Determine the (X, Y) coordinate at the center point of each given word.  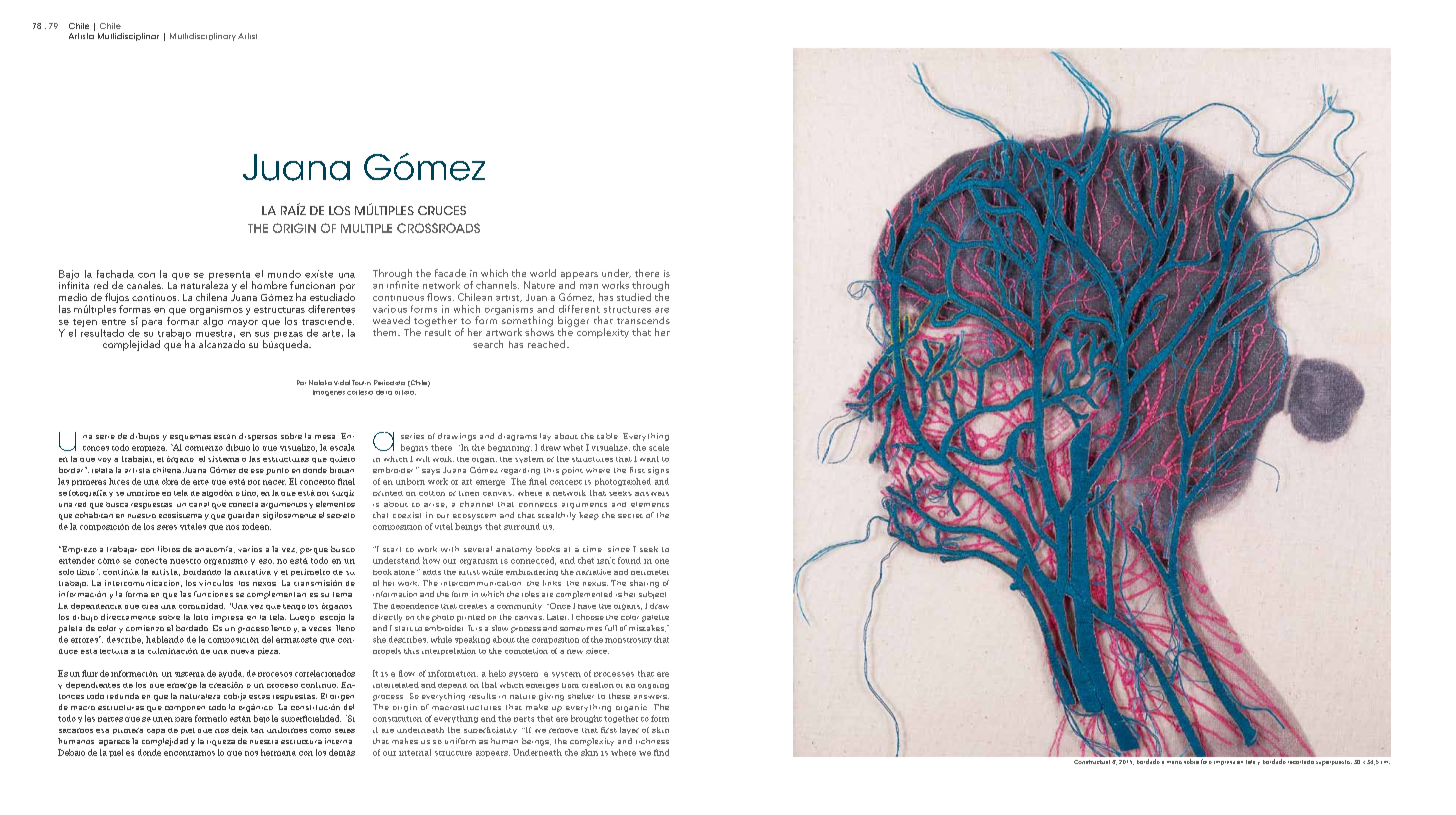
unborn (410, 481)
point (572, 471)
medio (73, 297)
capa (156, 731)
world (543, 273)
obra (170, 481)
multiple (366, 228)
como (320, 731)
